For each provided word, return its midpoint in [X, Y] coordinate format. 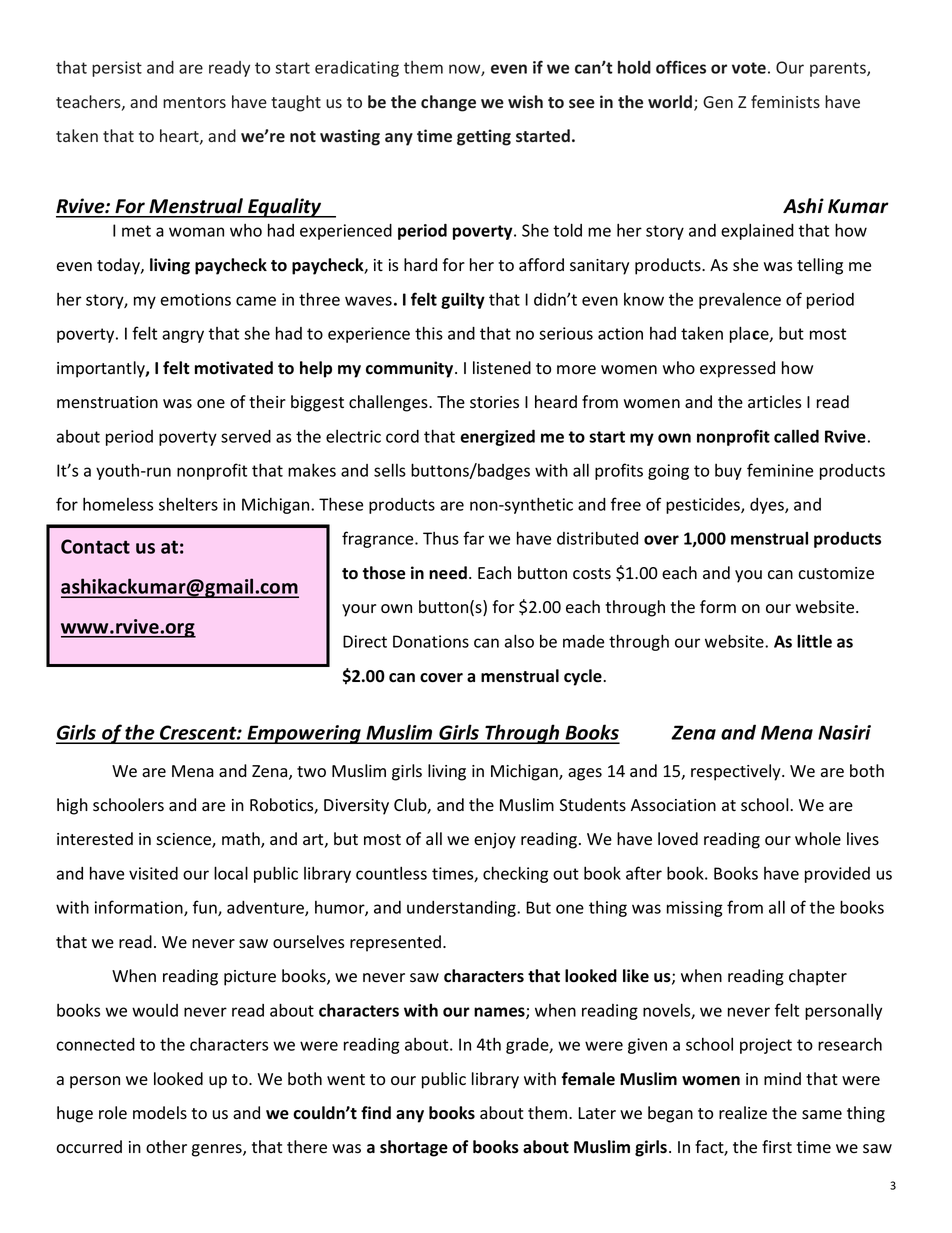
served [246, 436]
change [448, 103]
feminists [785, 101]
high [72, 806]
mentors [194, 102]
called [796, 436]
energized [497, 437]
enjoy [495, 841]
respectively [737, 772]
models [160, 1113]
